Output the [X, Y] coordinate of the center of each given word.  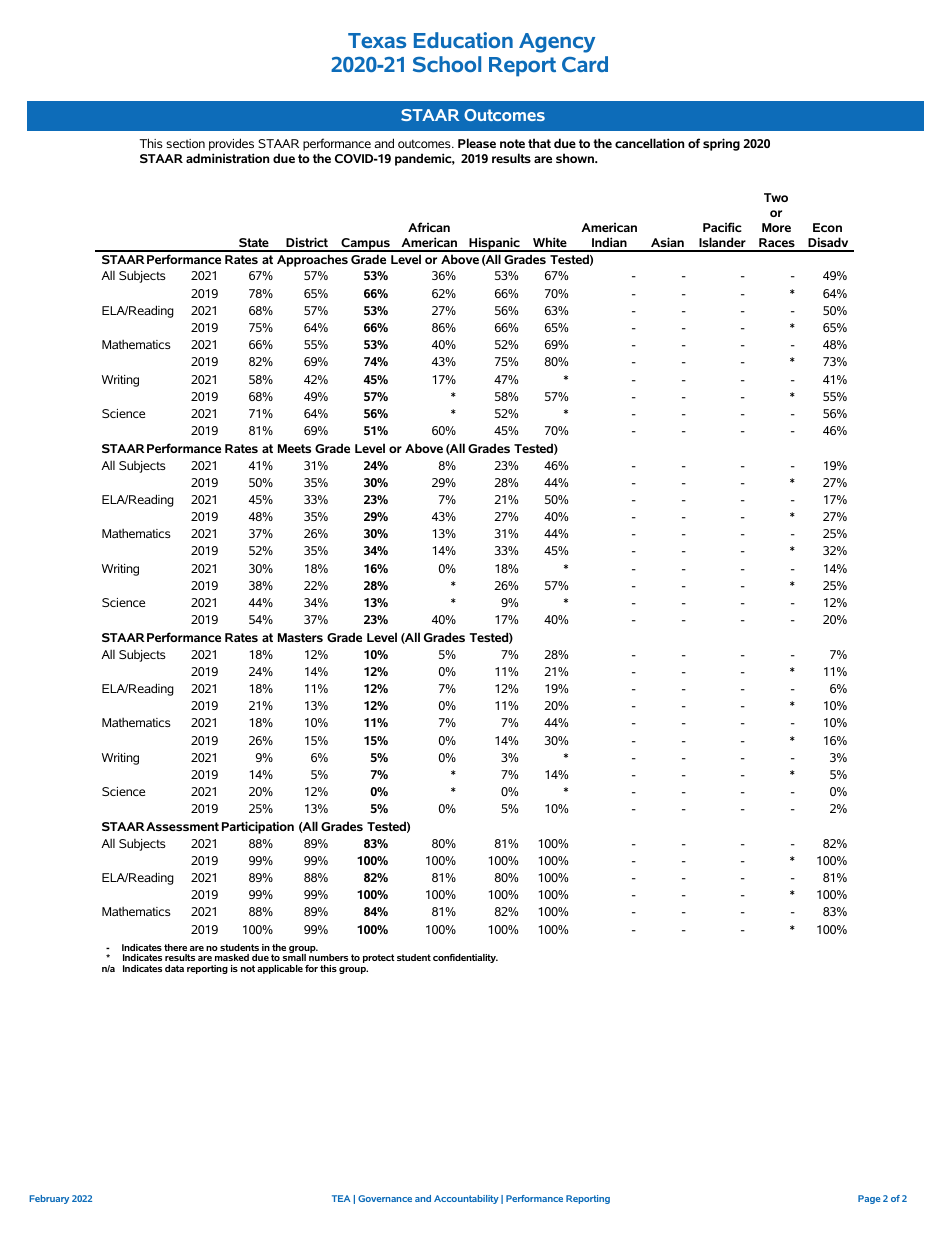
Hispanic [494, 244]
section [185, 143]
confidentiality [465, 958]
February [49, 1199]
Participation [258, 827]
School [447, 64]
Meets [294, 448]
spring [721, 144]
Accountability [466, 1199]
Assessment [182, 826]
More [776, 227]
